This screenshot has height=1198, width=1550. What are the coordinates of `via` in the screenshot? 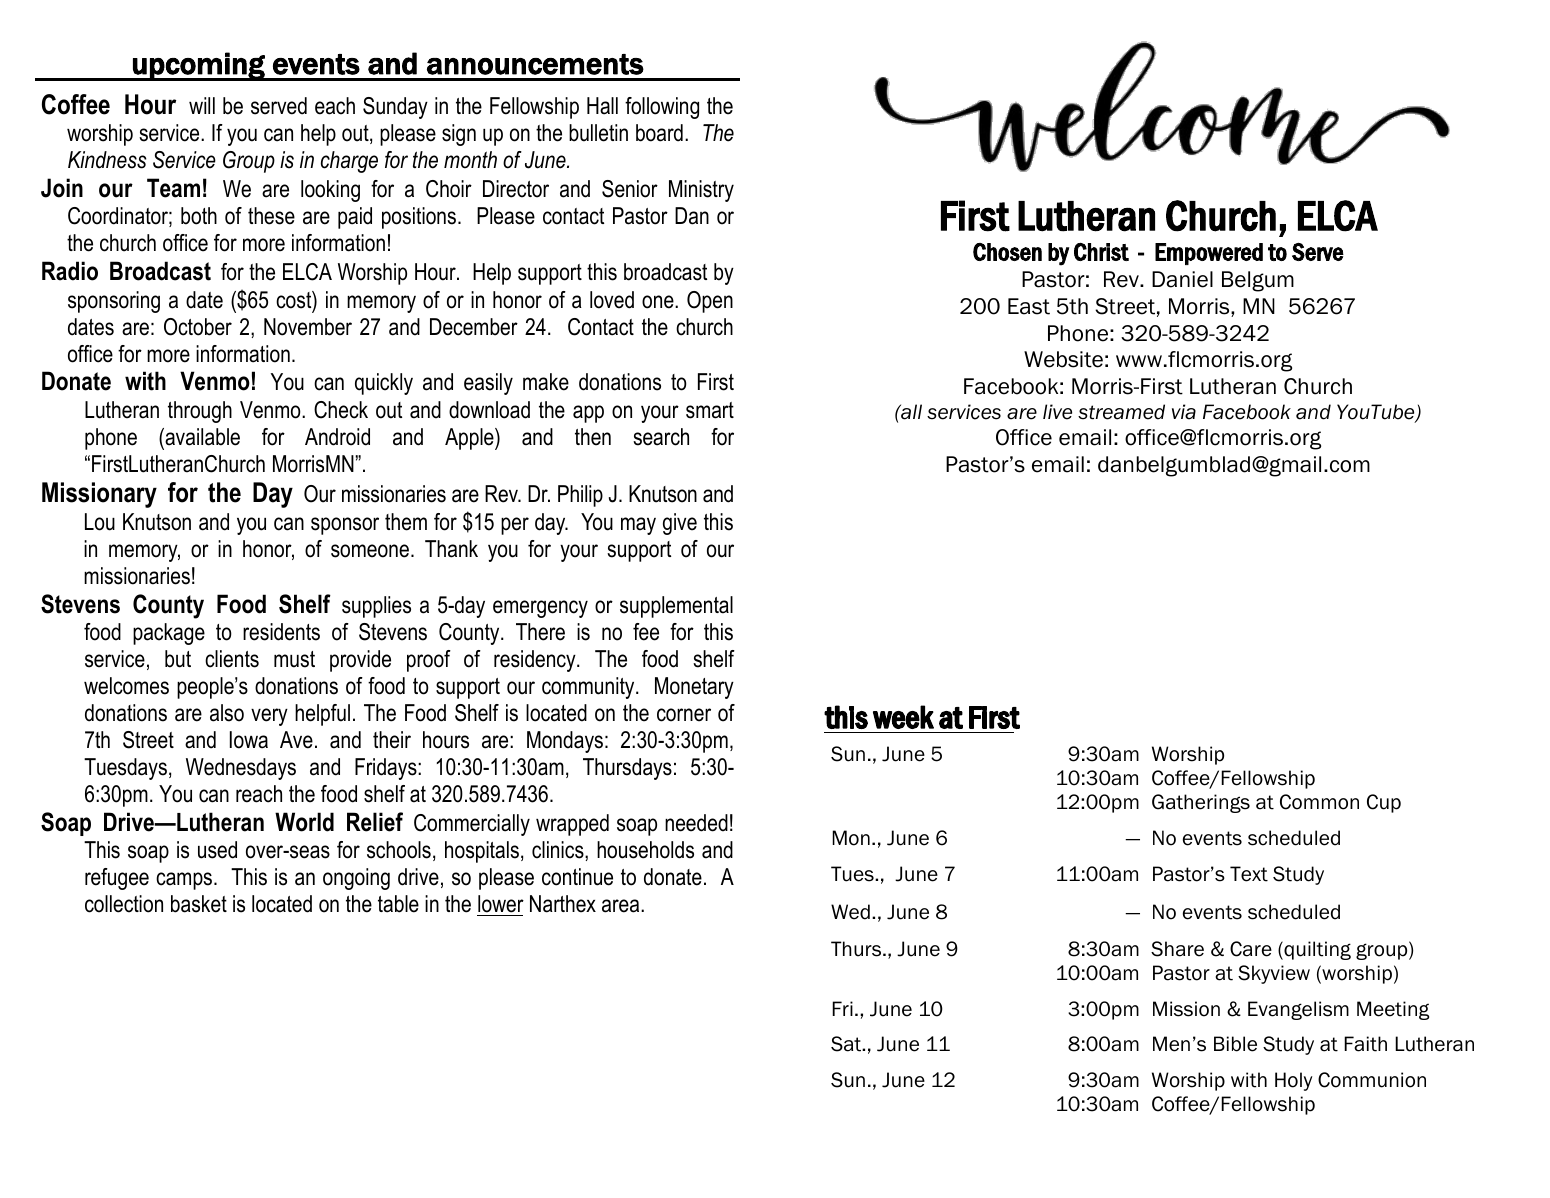 It's located at (1184, 412).
